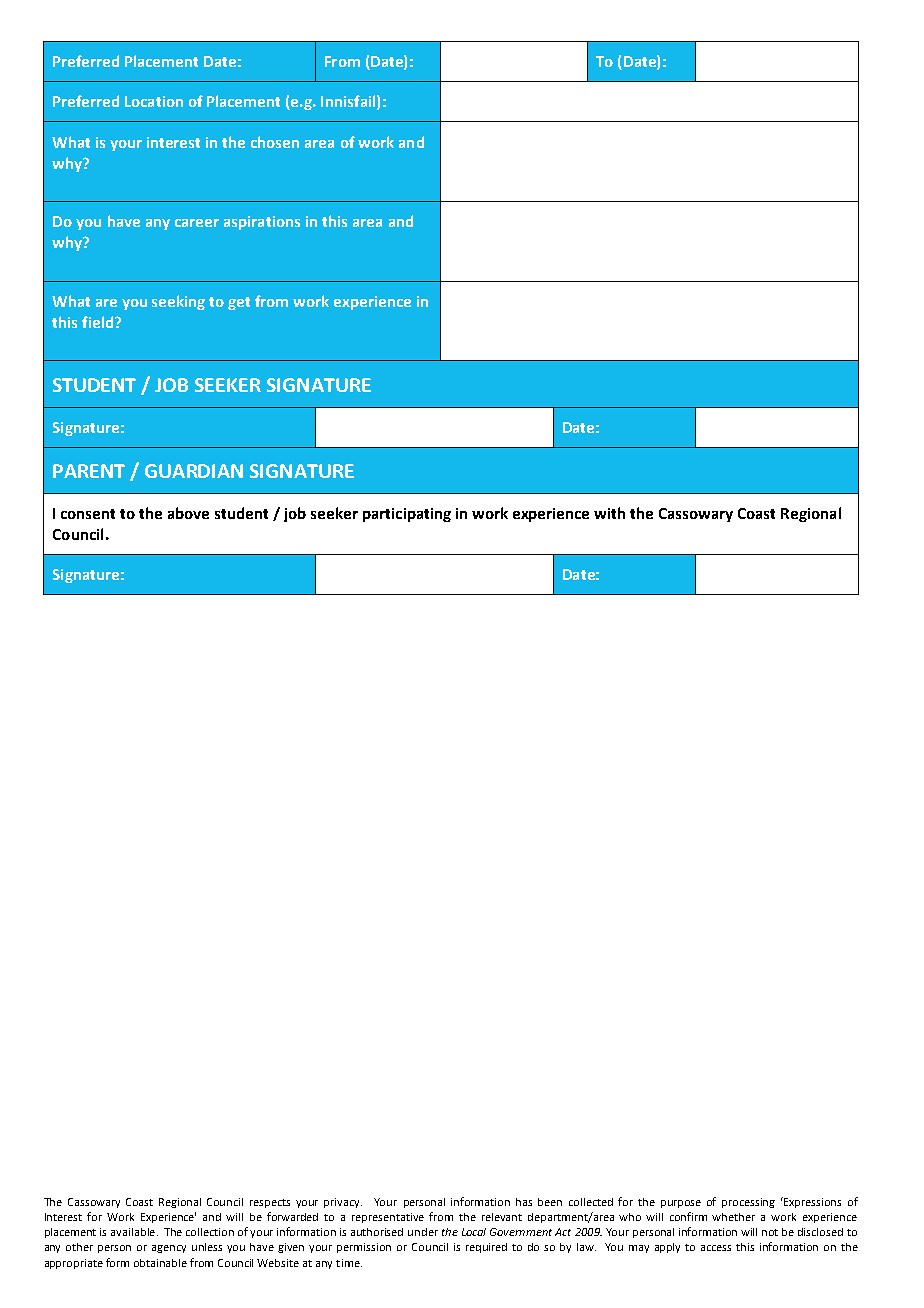 The height and width of the screenshot is (1308, 924). What do you see at coordinates (275, 142) in the screenshot?
I see `chosen` at bounding box center [275, 142].
